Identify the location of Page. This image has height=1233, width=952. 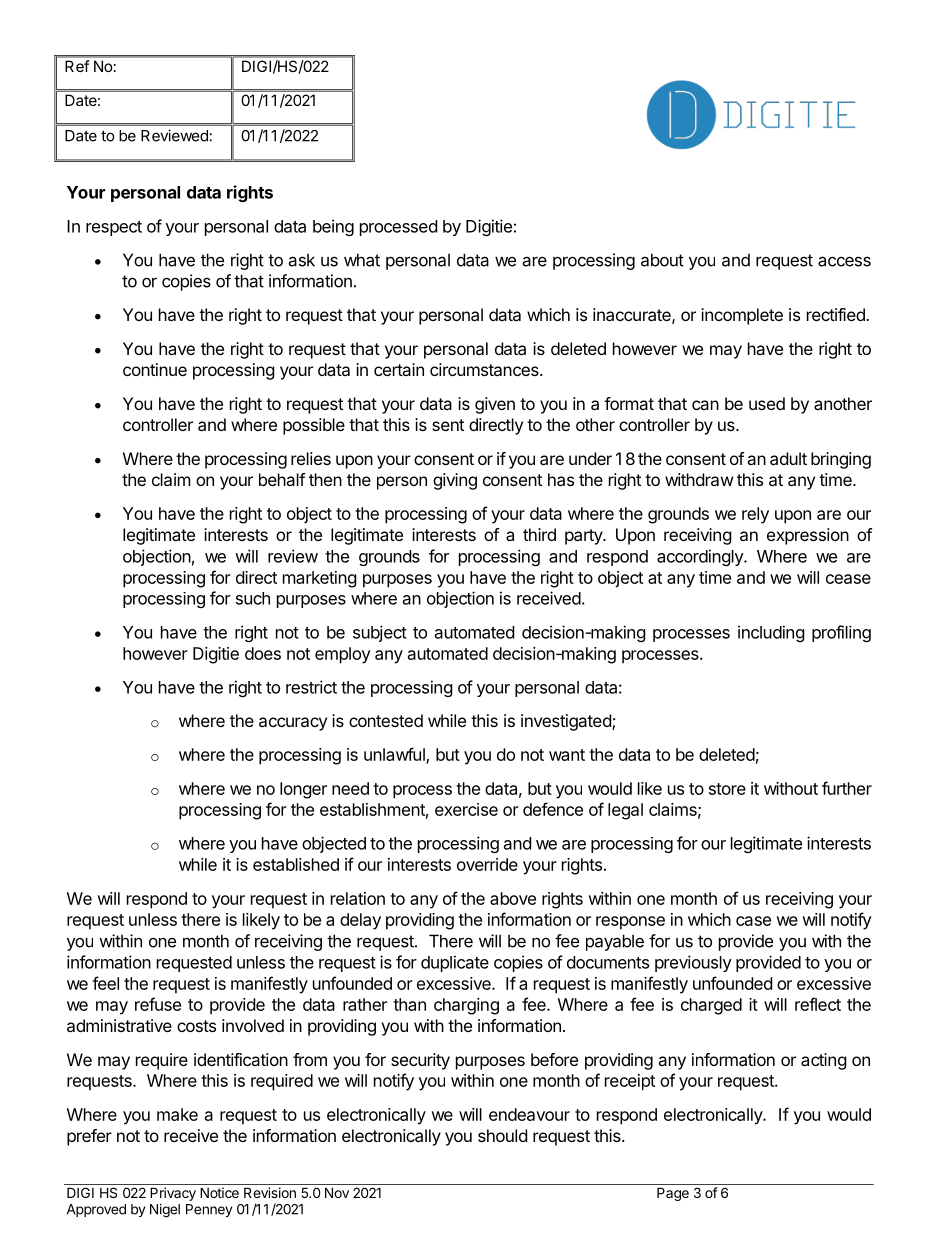
(673, 1194).
